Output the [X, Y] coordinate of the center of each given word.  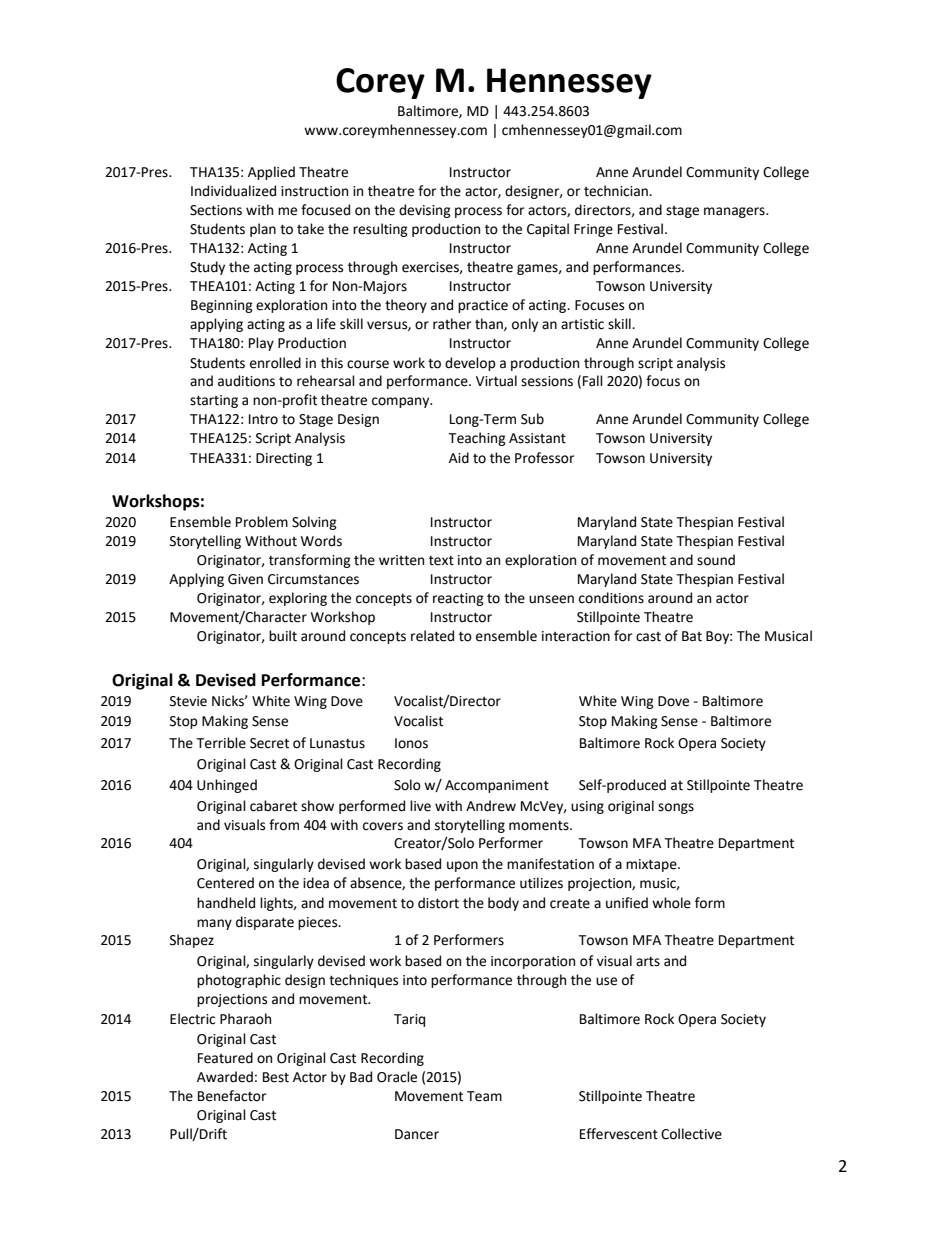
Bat [692, 636]
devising [425, 211]
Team [484, 1096]
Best [276, 1077]
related [432, 636]
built [283, 636]
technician [617, 191]
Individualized [233, 191]
